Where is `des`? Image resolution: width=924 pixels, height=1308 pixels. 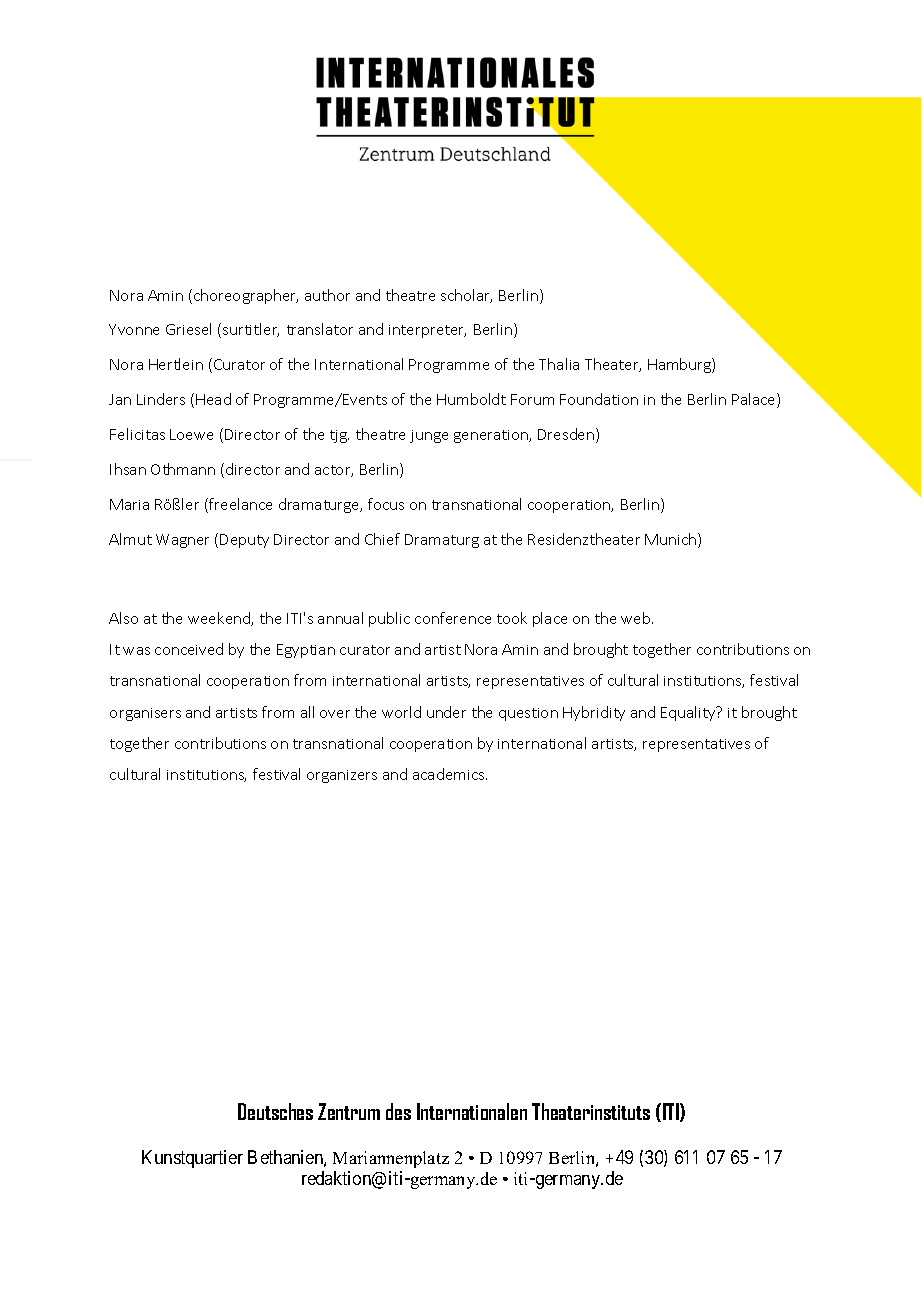 des is located at coordinates (398, 1111).
